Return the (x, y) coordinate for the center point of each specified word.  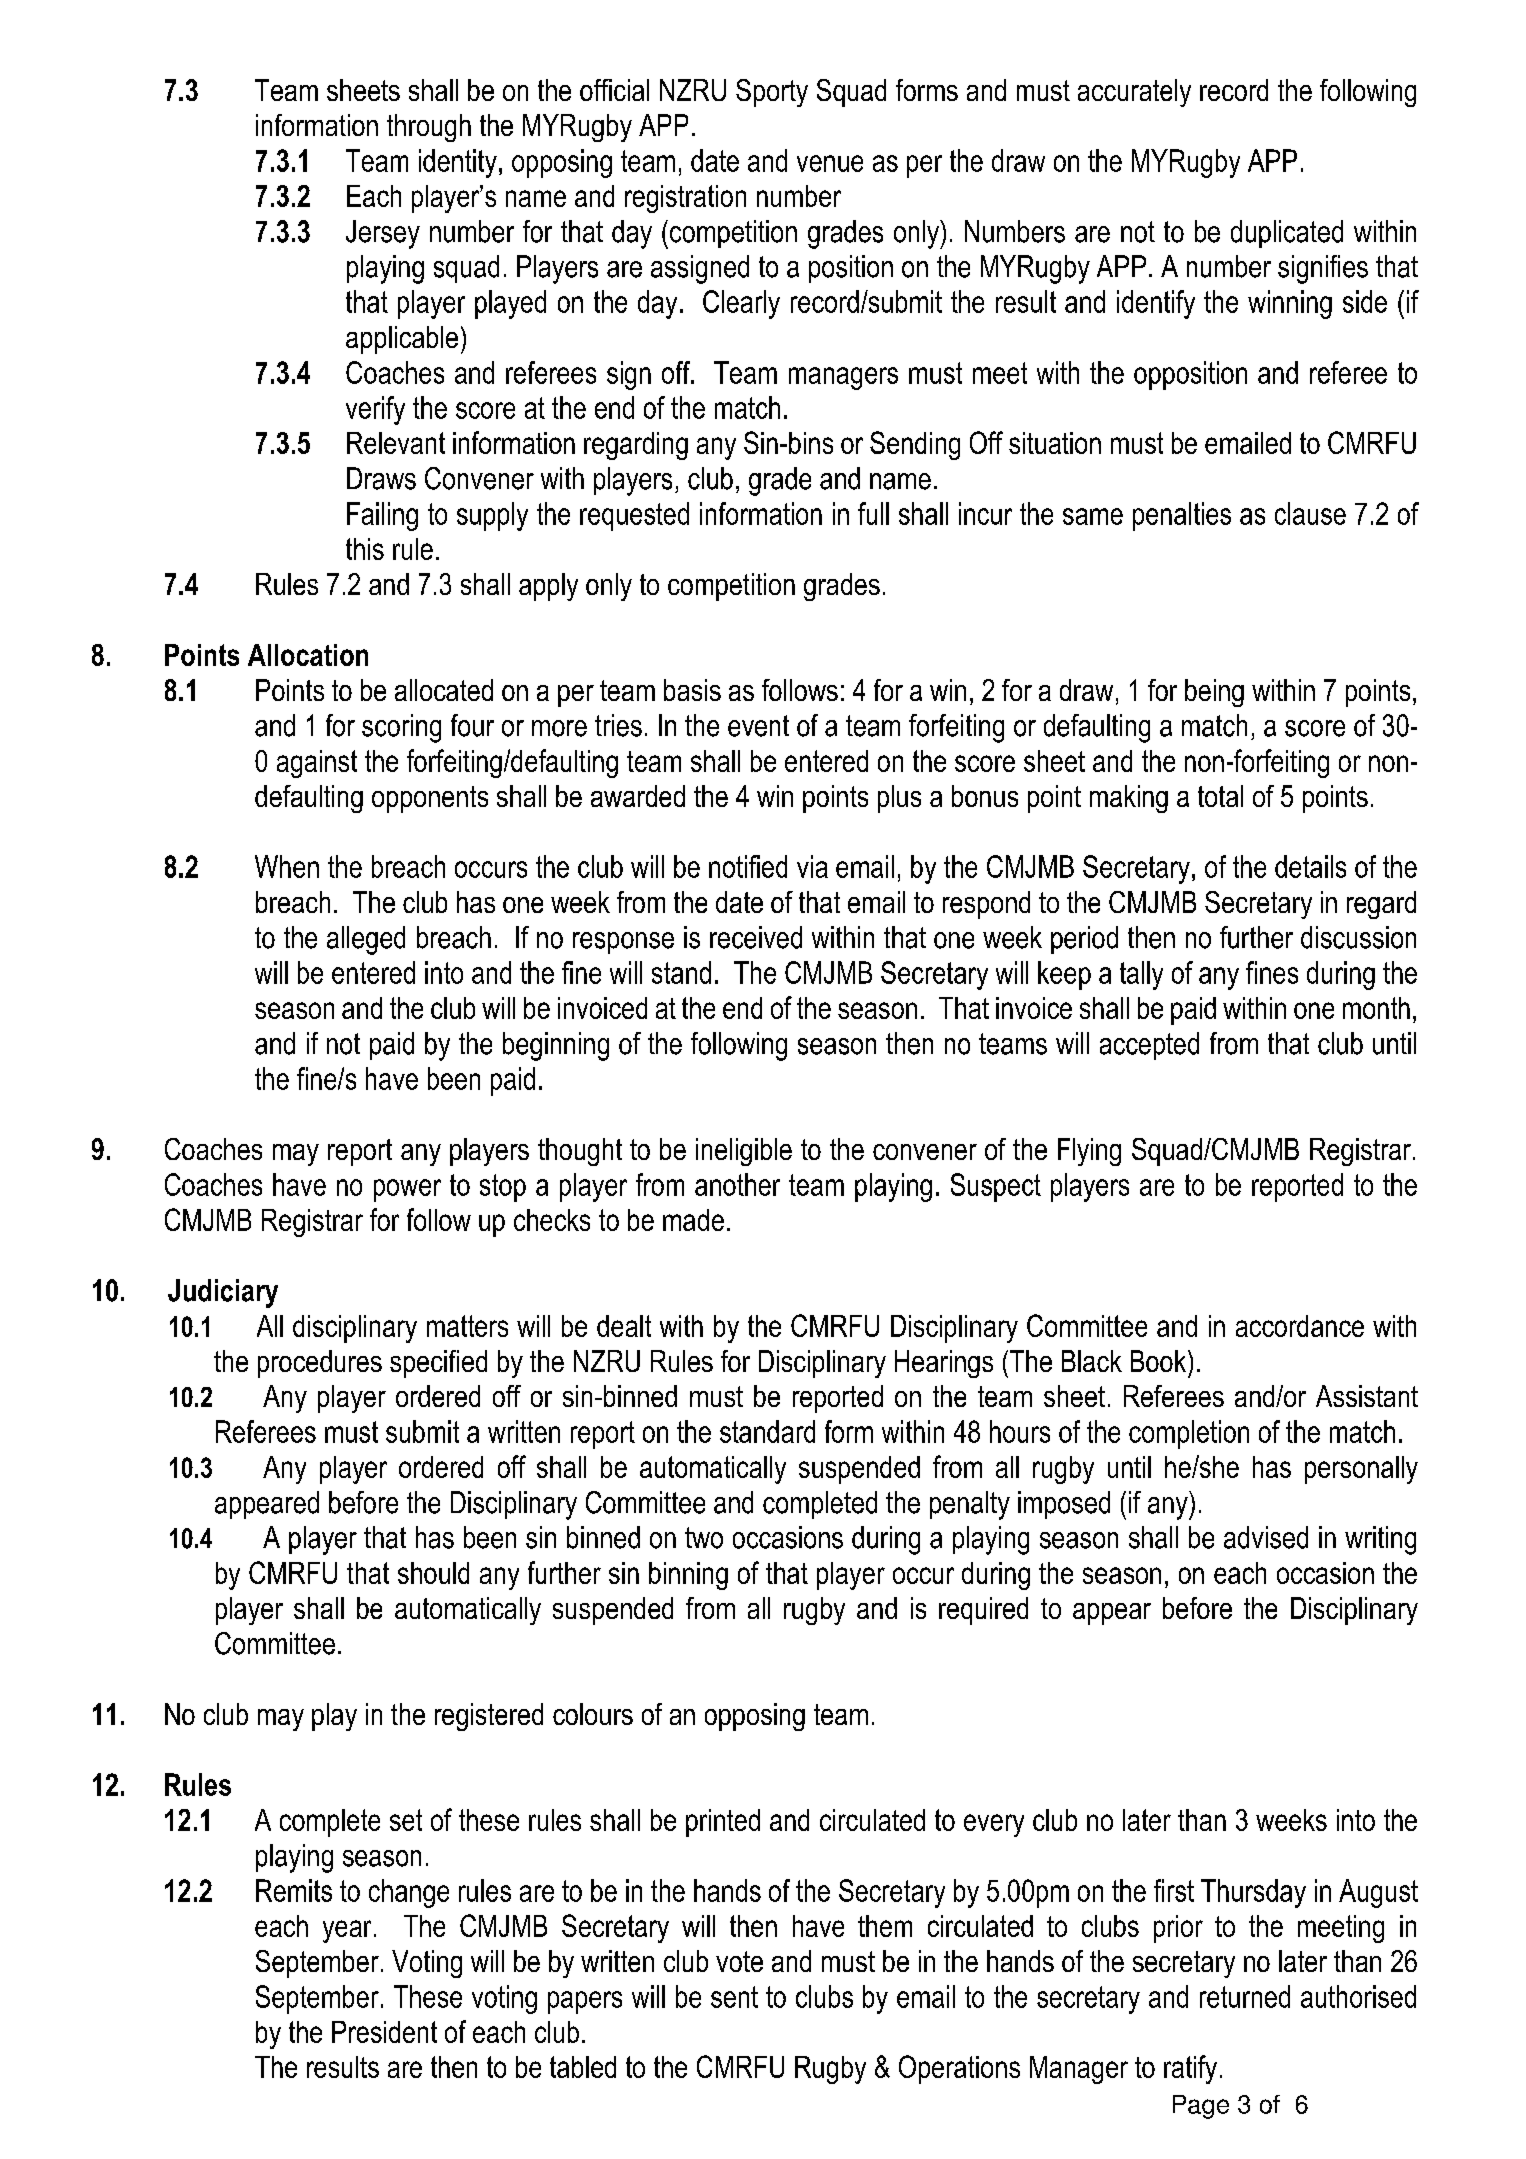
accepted (1149, 1046)
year (347, 1931)
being (1214, 693)
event (758, 726)
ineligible (744, 1152)
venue (830, 163)
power (407, 1190)
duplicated (1287, 234)
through (429, 128)
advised (1266, 1537)
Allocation (308, 655)
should (433, 1573)
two (704, 1538)
